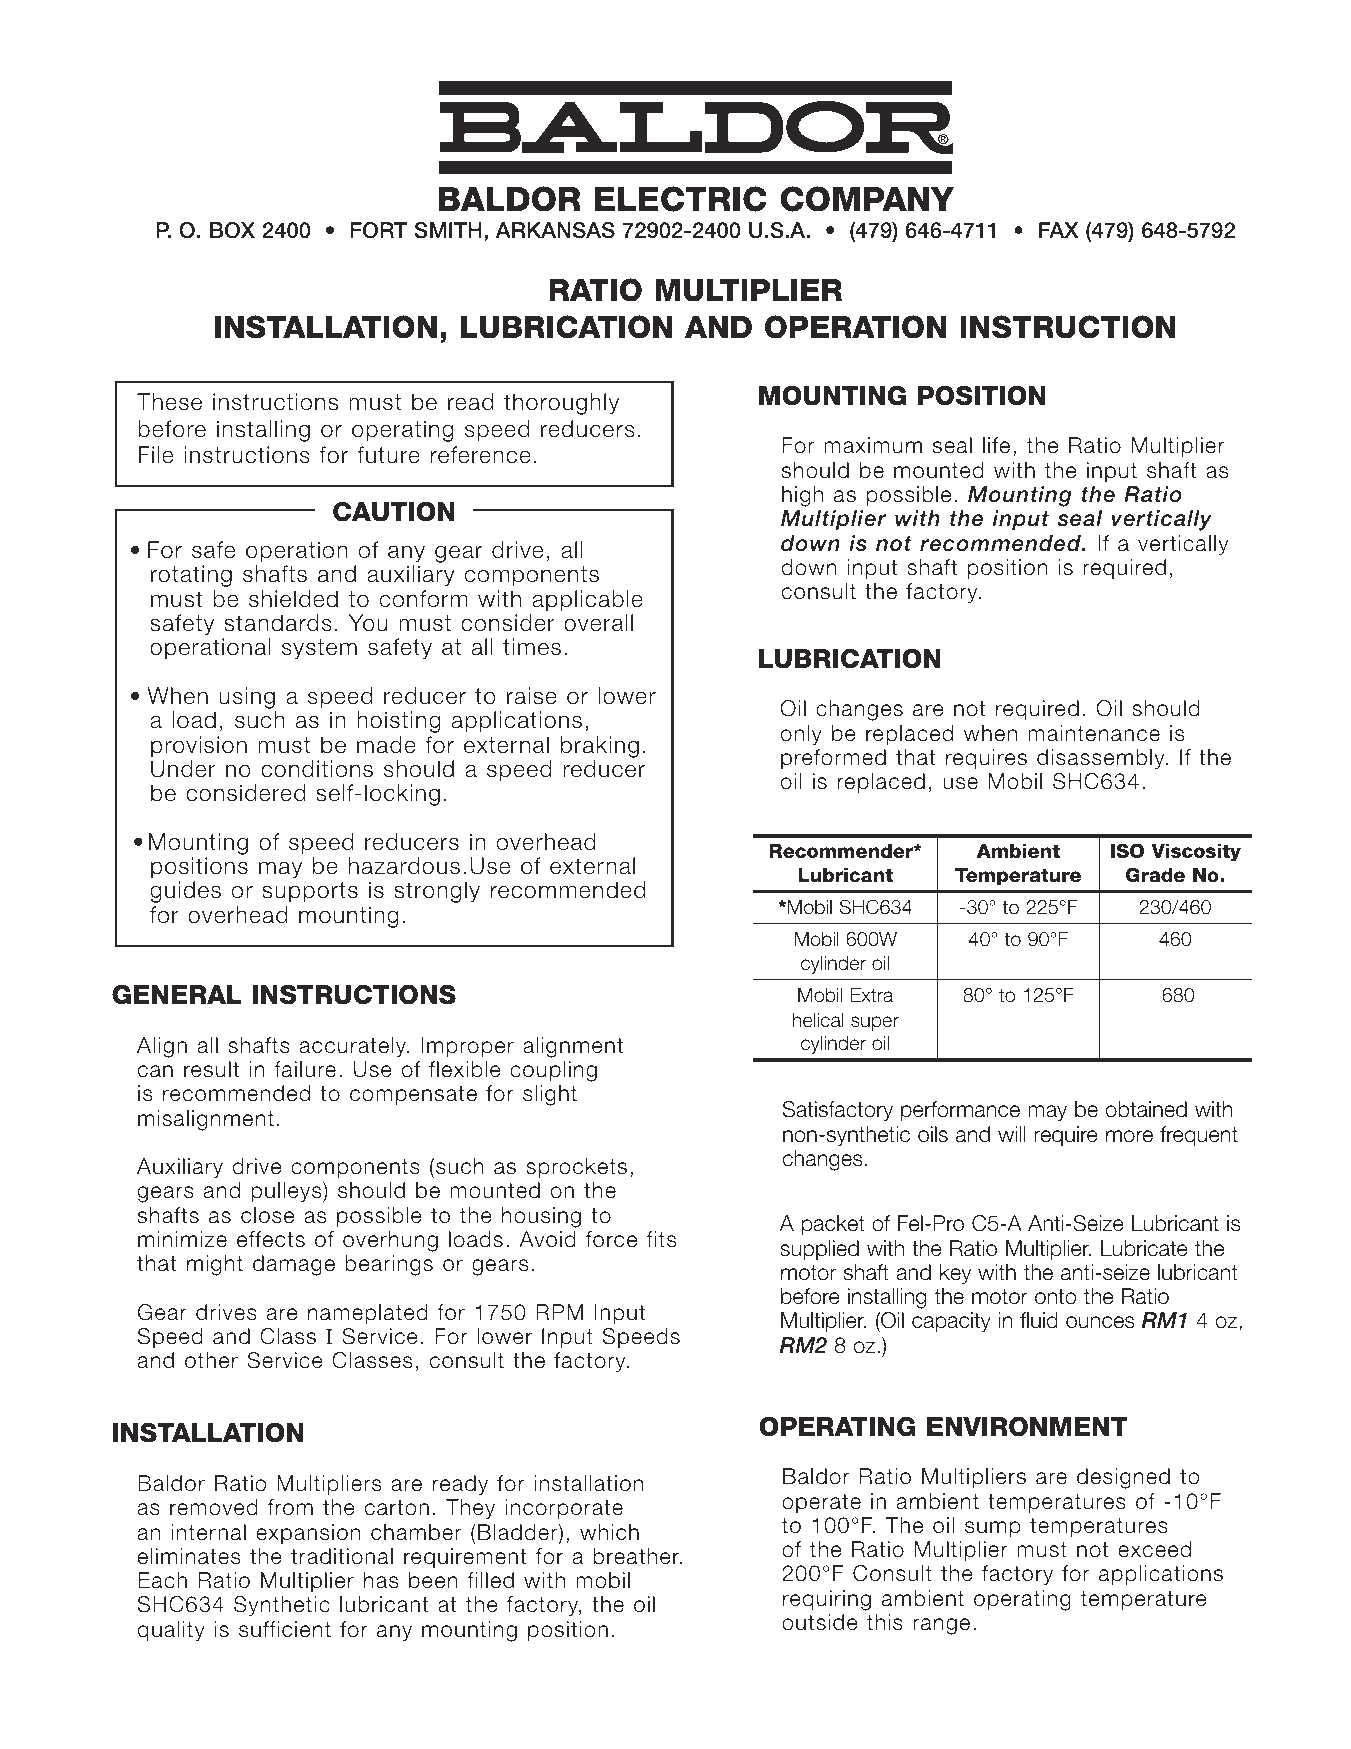 The image size is (1351, 1749). I want to click on sufficient, so click(285, 1629).
